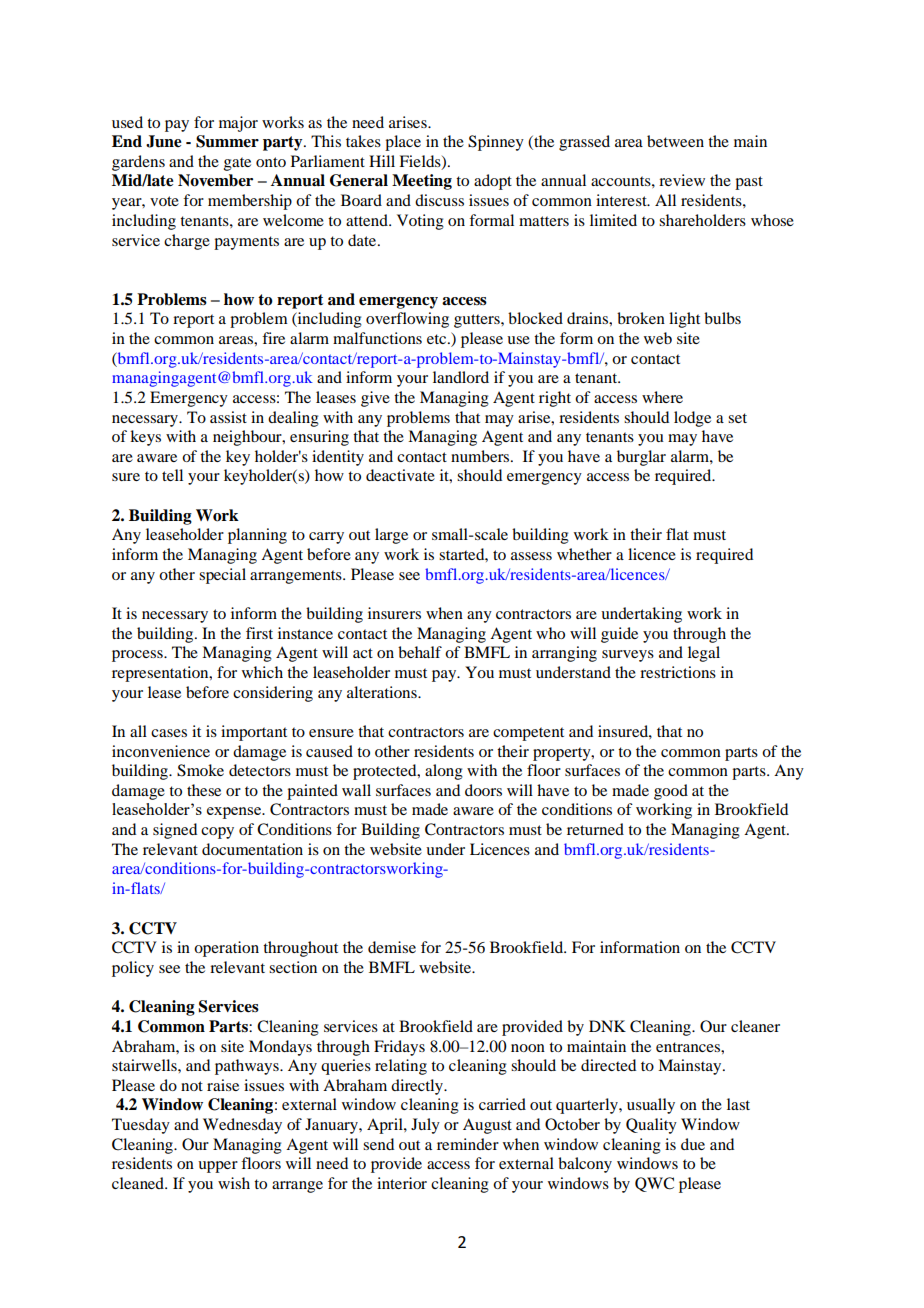 The image size is (924, 1308). Describe the element at coordinates (420, 652) in the page. I see `behalf` at that location.
